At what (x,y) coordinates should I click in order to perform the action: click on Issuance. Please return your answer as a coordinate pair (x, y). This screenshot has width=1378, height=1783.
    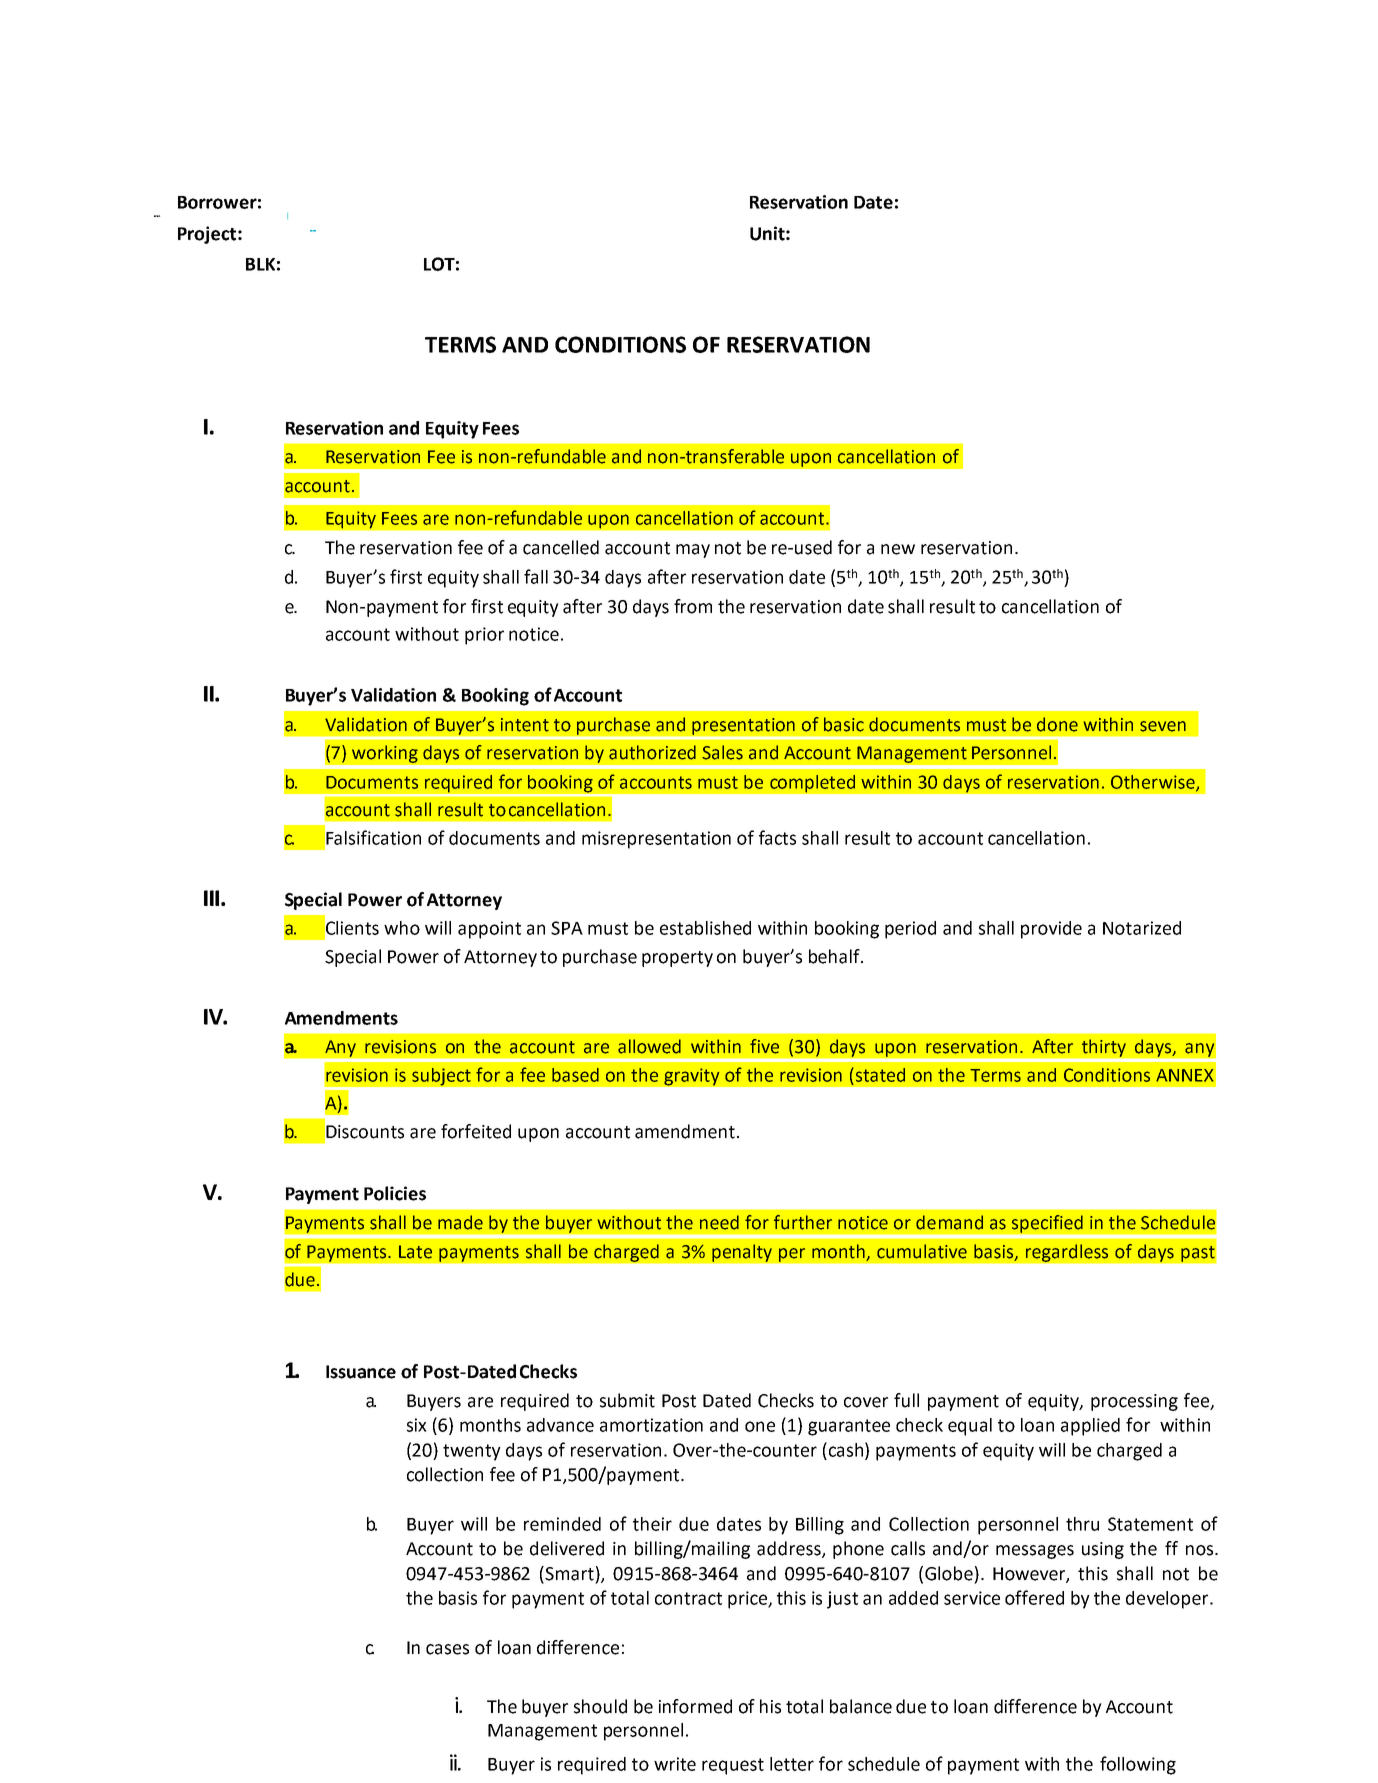
    Looking at the image, I should click on (361, 1372).
